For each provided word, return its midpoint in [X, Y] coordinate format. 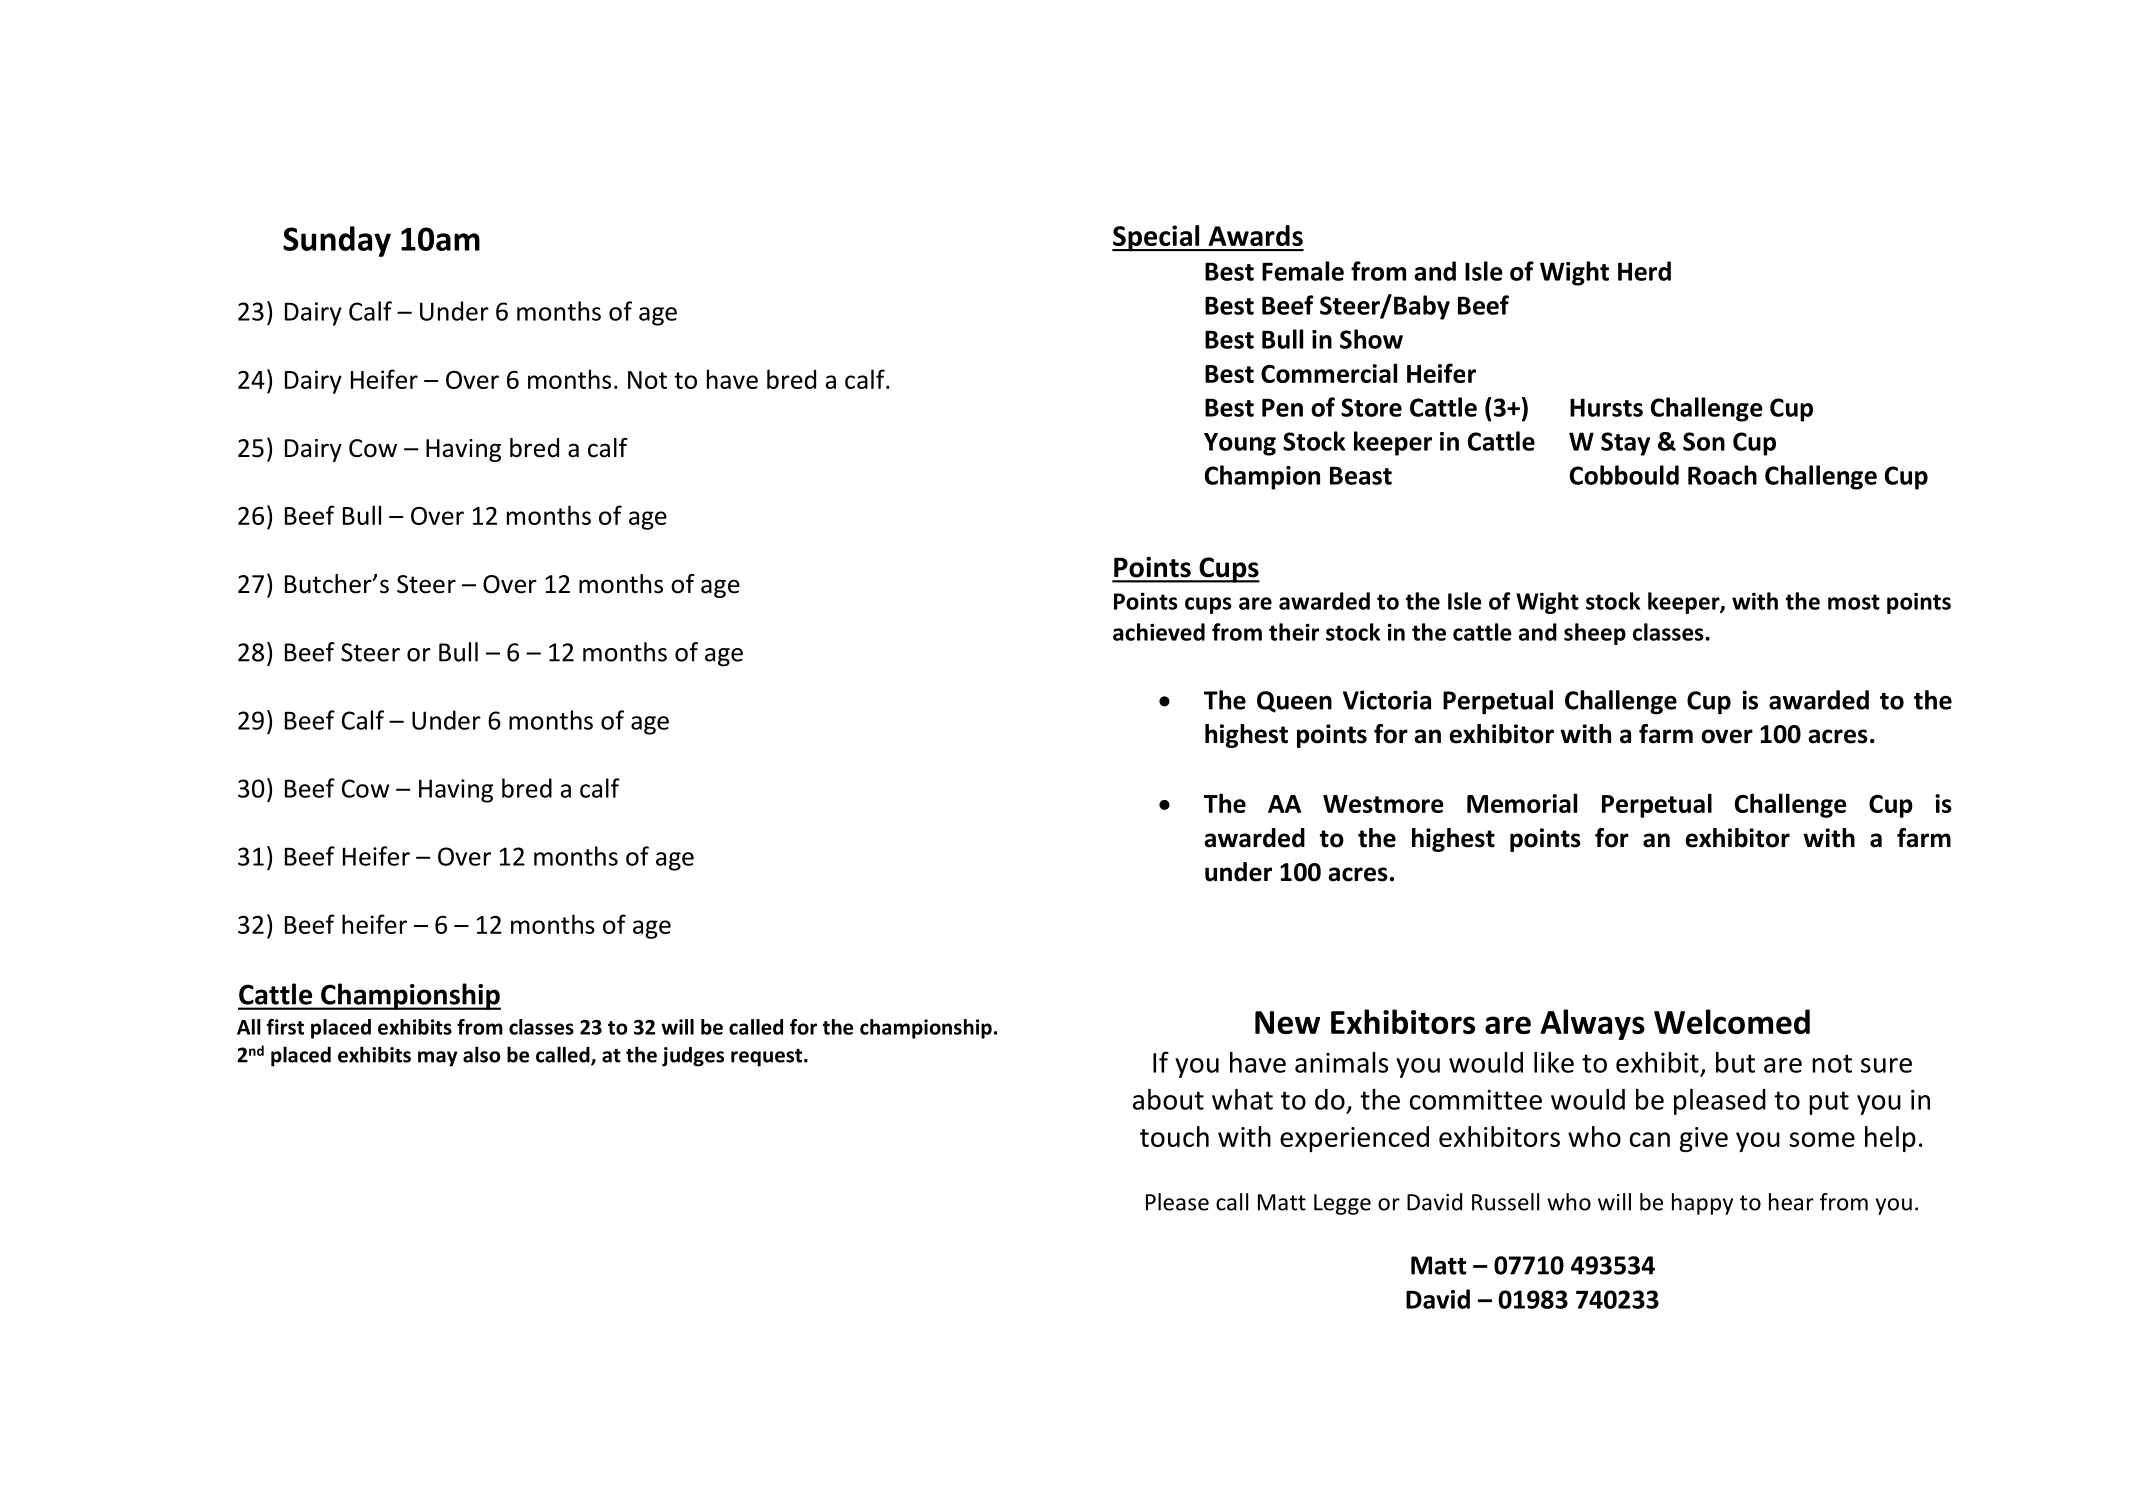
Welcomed [1732, 1021]
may [438, 1059]
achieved [1159, 632]
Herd [1644, 271]
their [1294, 632]
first [285, 1027]
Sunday [337, 241]
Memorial [1522, 803]
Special [1157, 238]
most [1854, 602]
